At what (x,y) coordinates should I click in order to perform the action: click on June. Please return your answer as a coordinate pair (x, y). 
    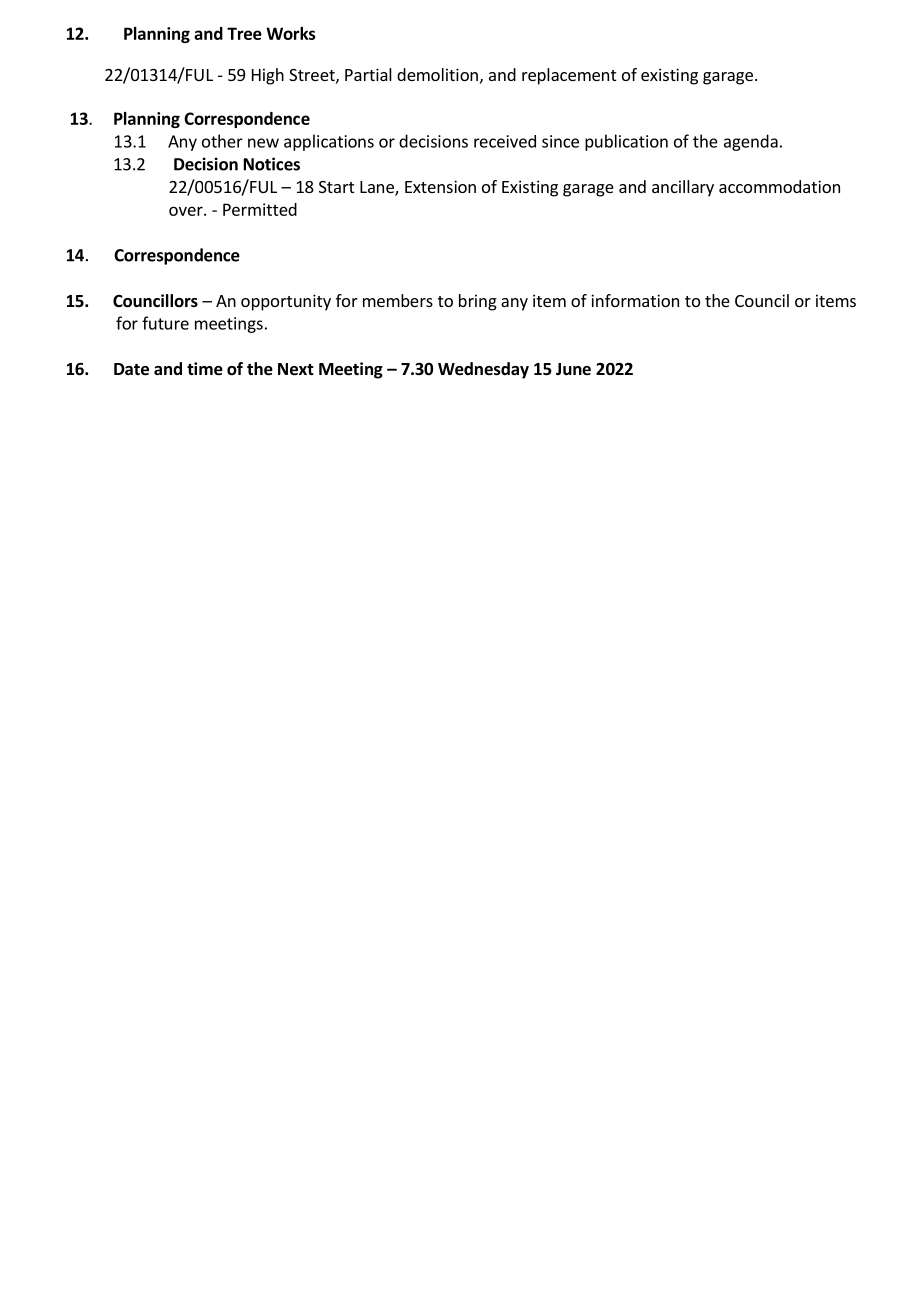
    Looking at the image, I should click on (573, 369).
